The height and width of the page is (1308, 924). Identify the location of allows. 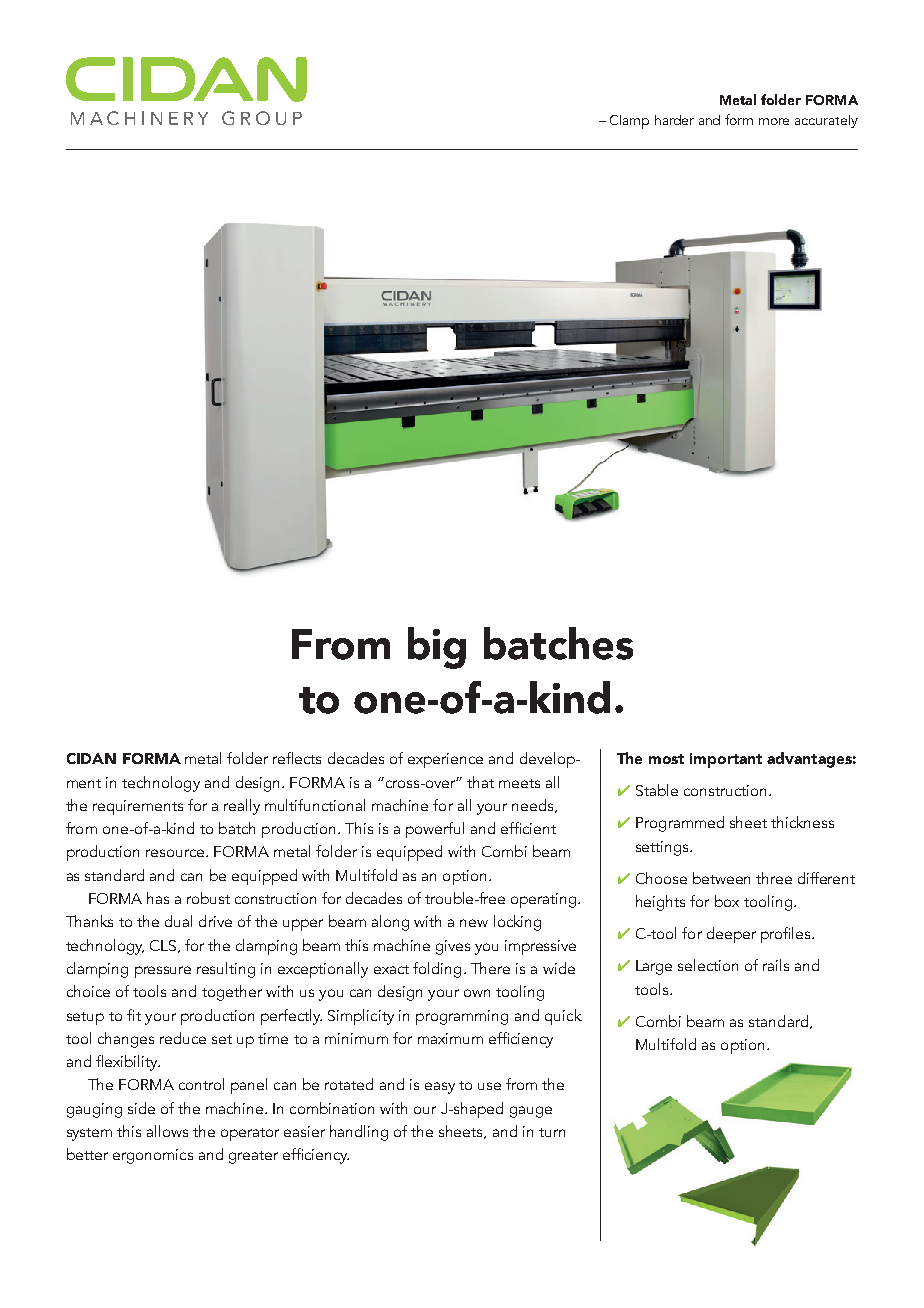
(167, 1131).
